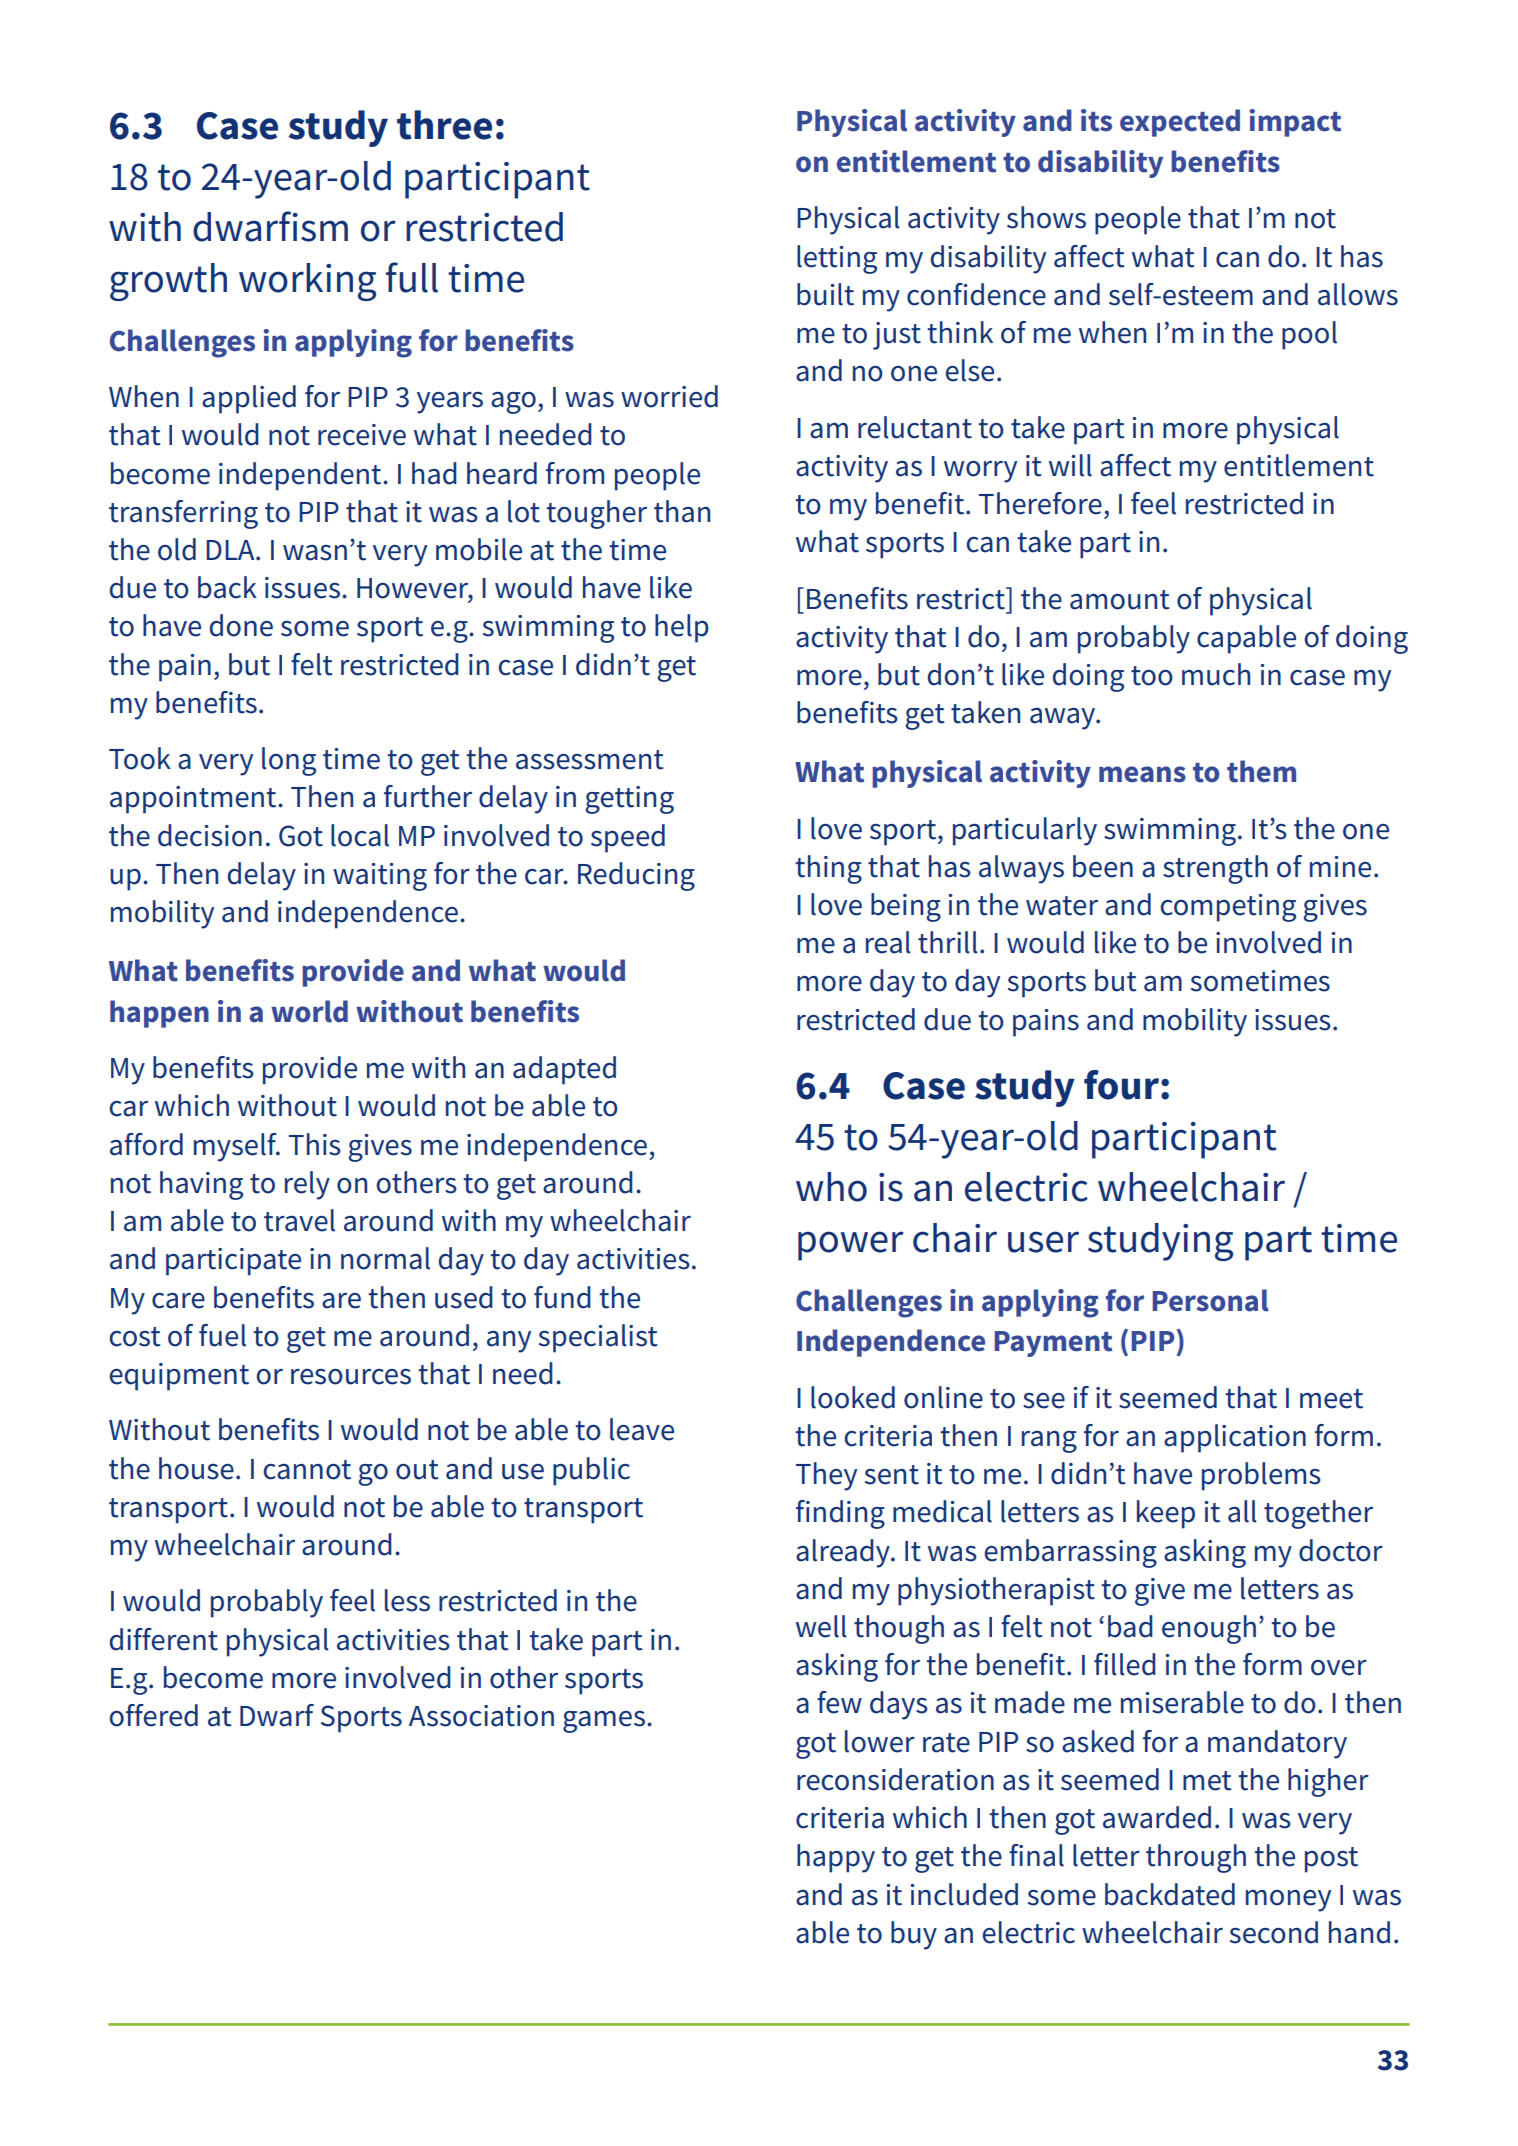 This document has height=2146, width=1518. Describe the element at coordinates (153, 1715) in the document. I see `offered` at that location.
